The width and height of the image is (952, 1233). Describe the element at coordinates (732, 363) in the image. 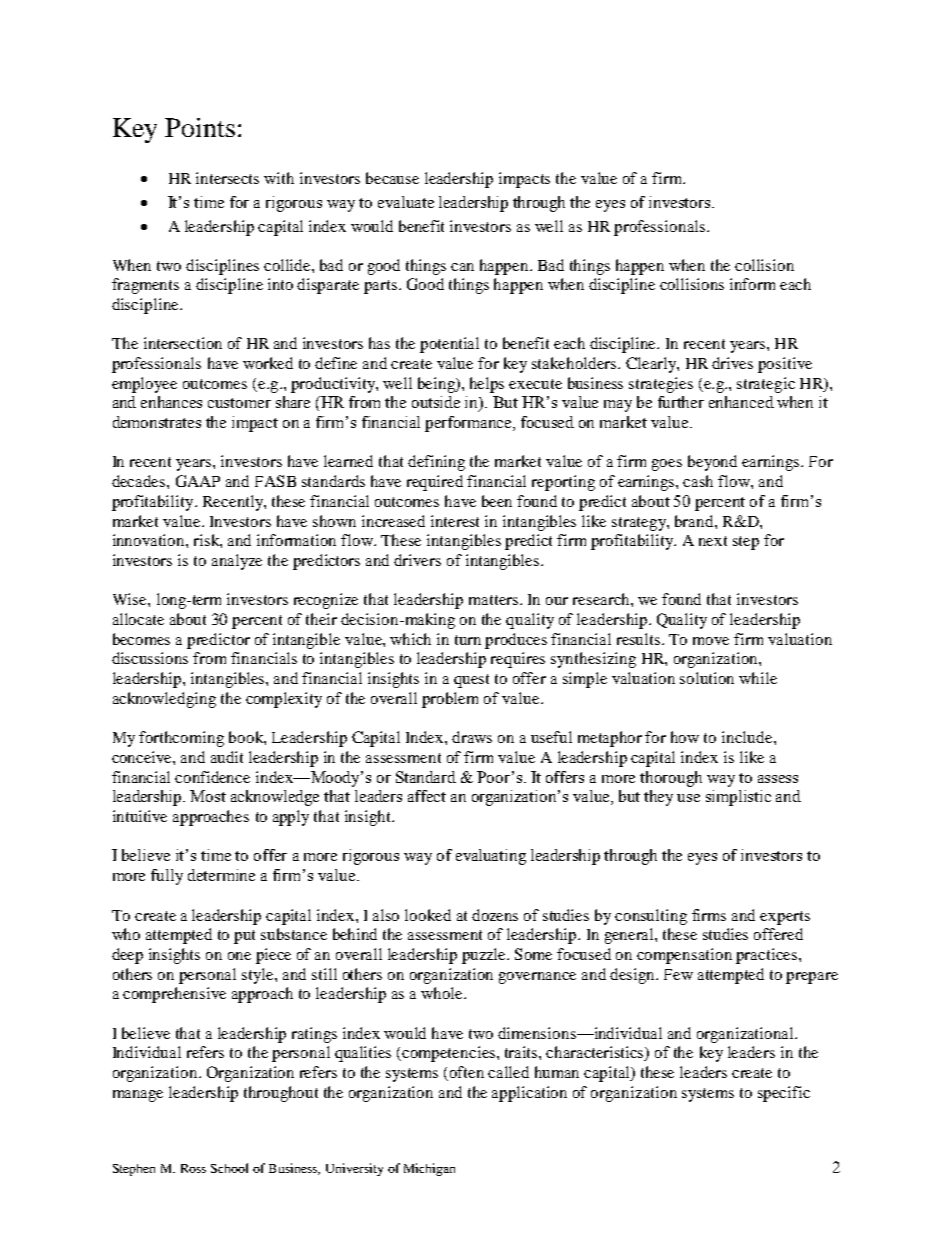

I see `drives` at that location.
